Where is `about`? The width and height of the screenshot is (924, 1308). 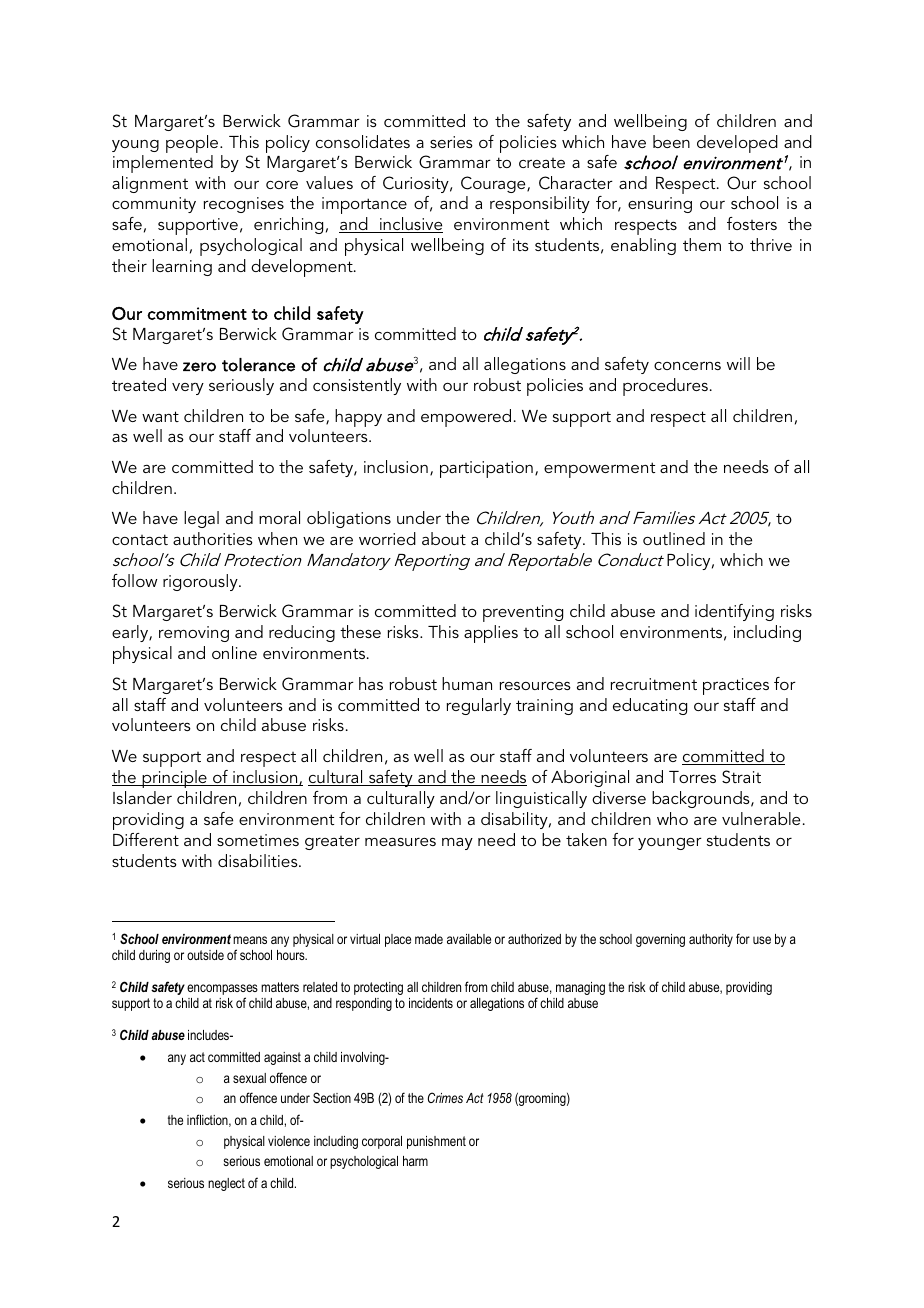
about is located at coordinates (444, 538).
